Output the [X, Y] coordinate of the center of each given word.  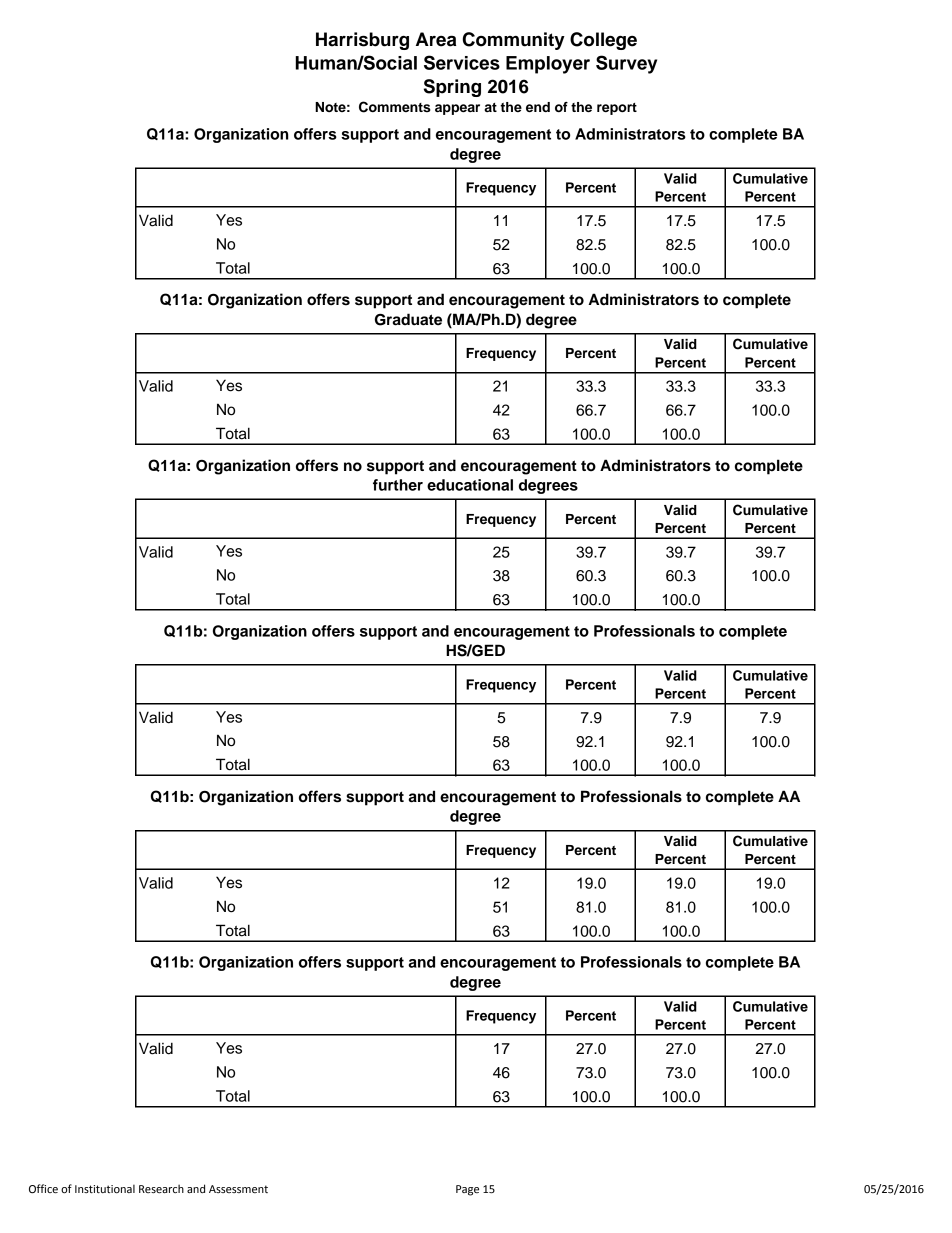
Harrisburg [362, 41]
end [538, 107]
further [398, 485]
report [617, 109]
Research [161, 1189]
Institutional [105, 1188]
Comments [395, 107]
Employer [548, 65]
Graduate [408, 319]
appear [457, 109]
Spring [452, 88]
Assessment [238, 1189]
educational [470, 485]
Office [43, 1189]
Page [467, 1190]
